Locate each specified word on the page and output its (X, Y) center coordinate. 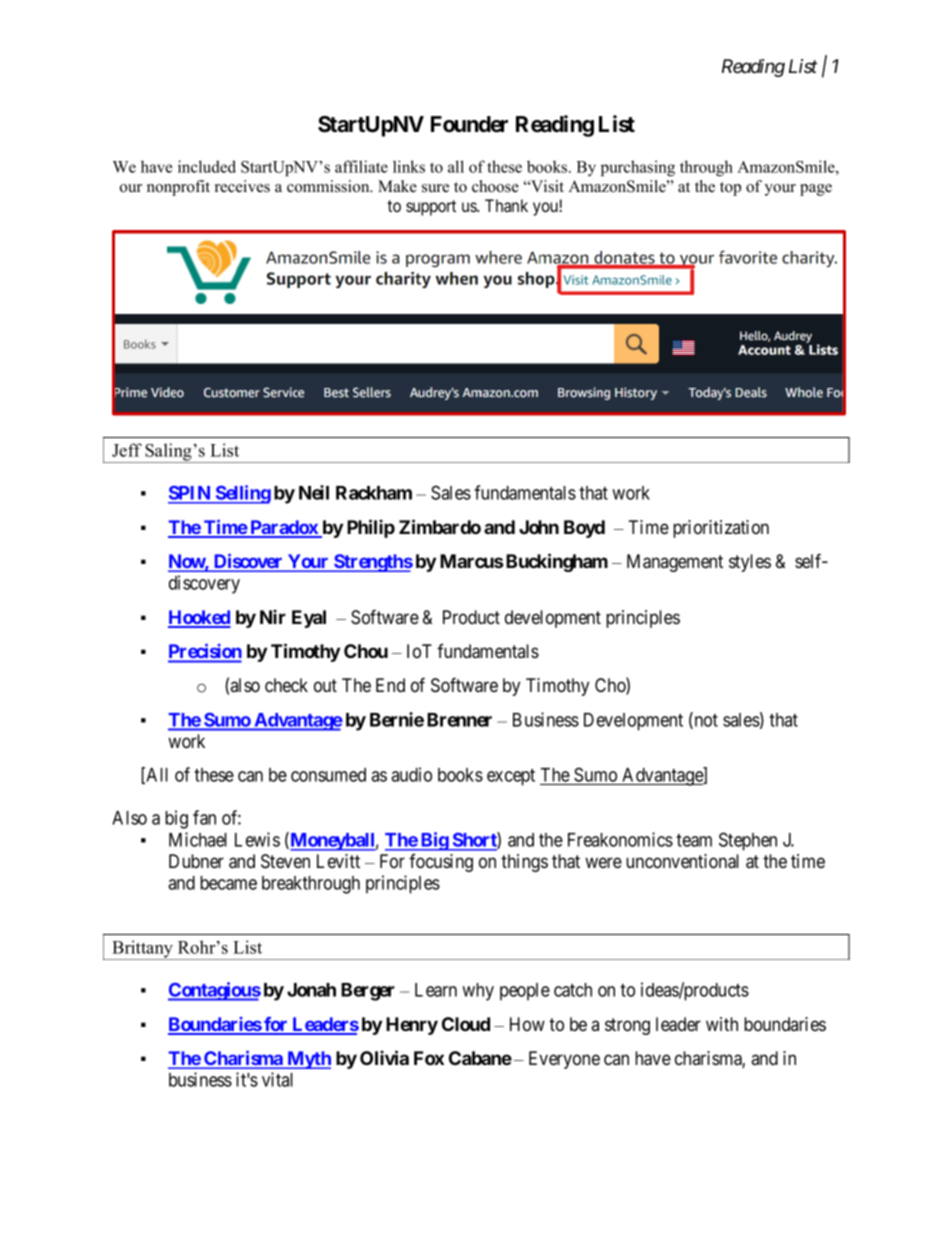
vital (277, 1079)
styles (750, 563)
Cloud (466, 1024)
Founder (469, 124)
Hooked (199, 618)
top (730, 189)
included (207, 166)
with (722, 1024)
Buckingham (555, 562)
